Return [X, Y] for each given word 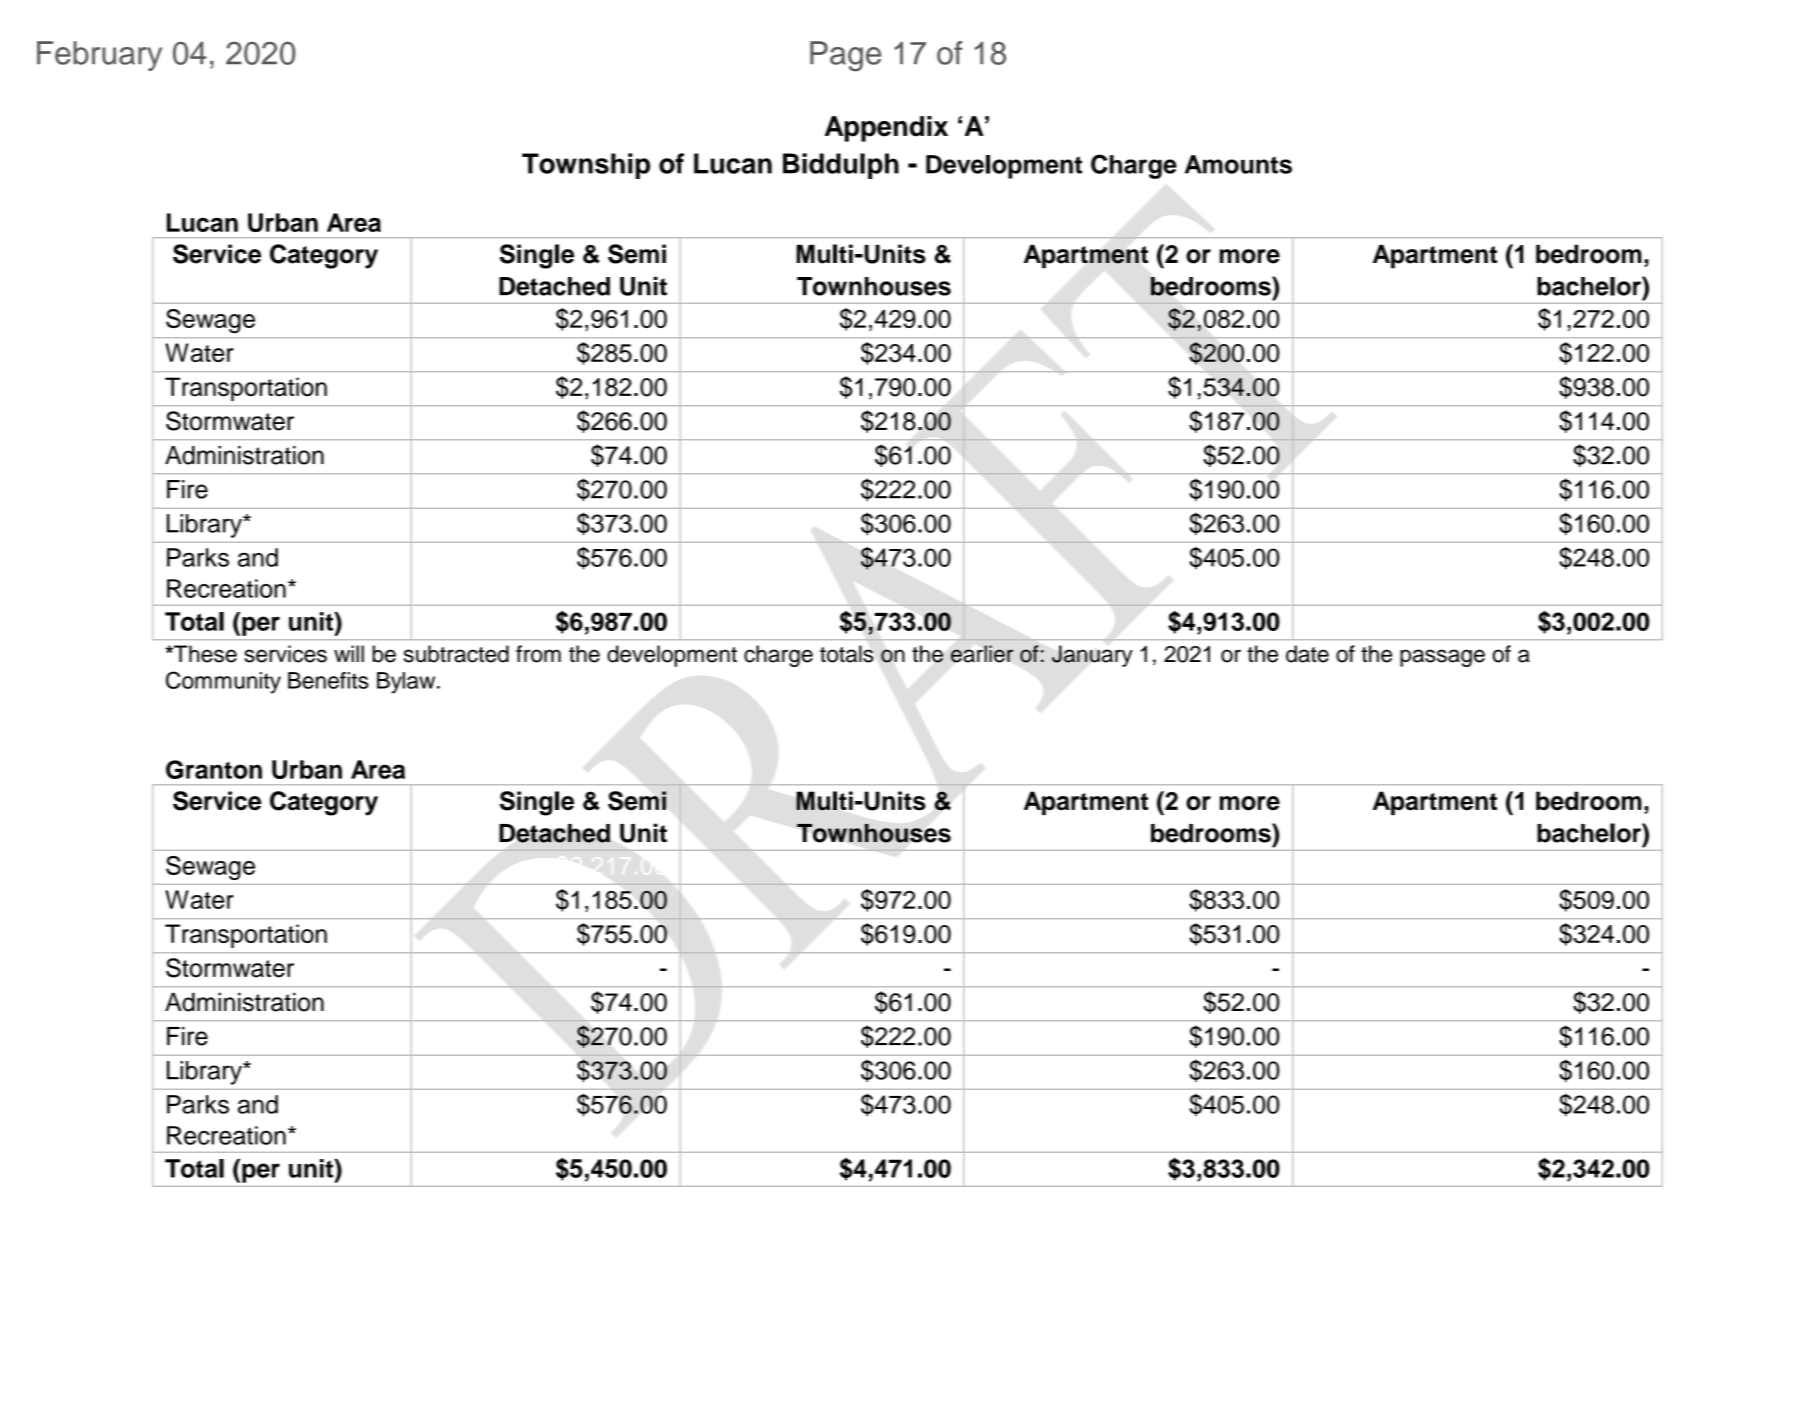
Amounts [1238, 164]
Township [586, 166]
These [204, 654]
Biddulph [841, 166]
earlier [982, 654]
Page [845, 56]
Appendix [886, 129]
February [99, 56]
